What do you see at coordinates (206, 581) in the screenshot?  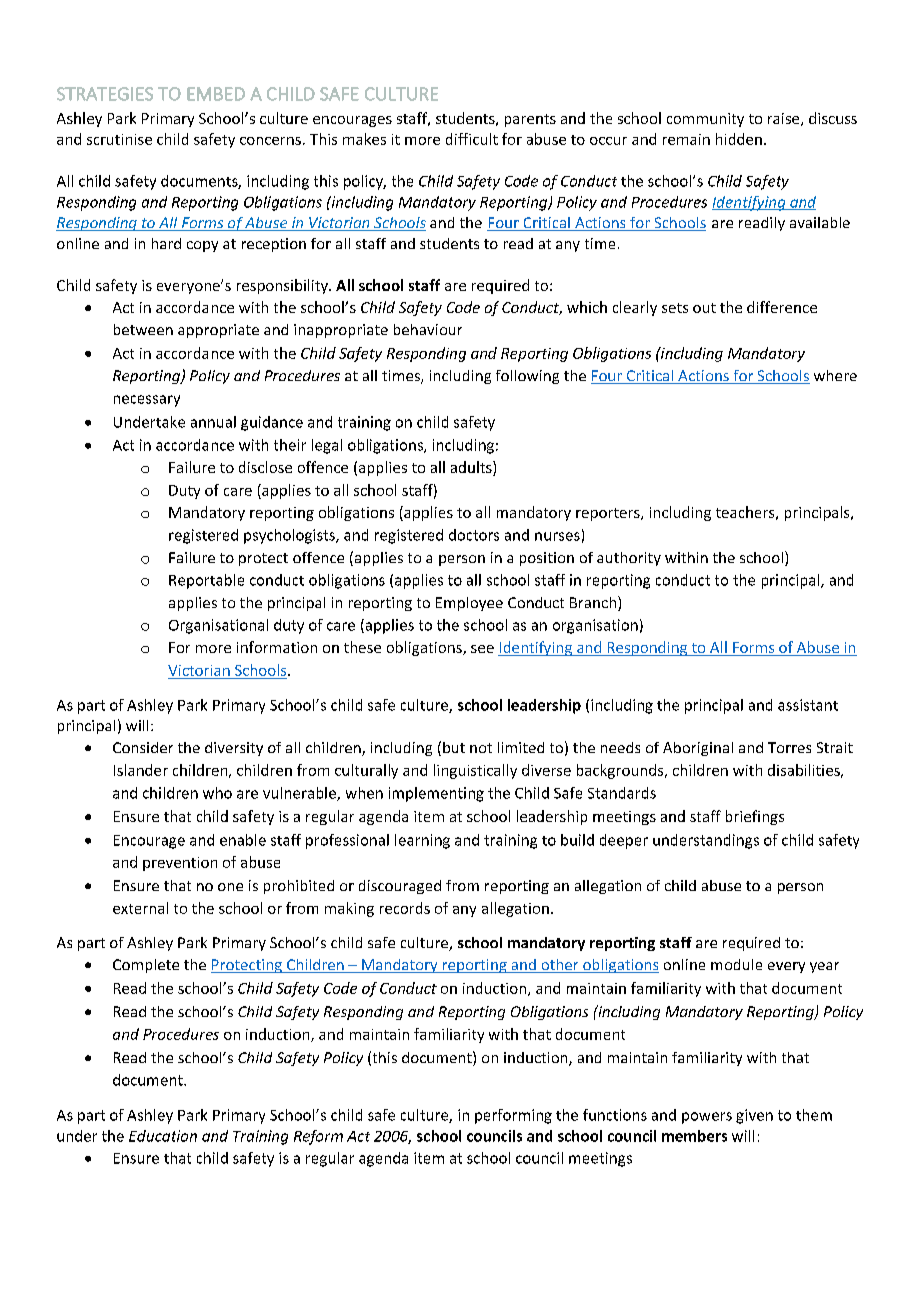 I see `Reportable` at bounding box center [206, 581].
